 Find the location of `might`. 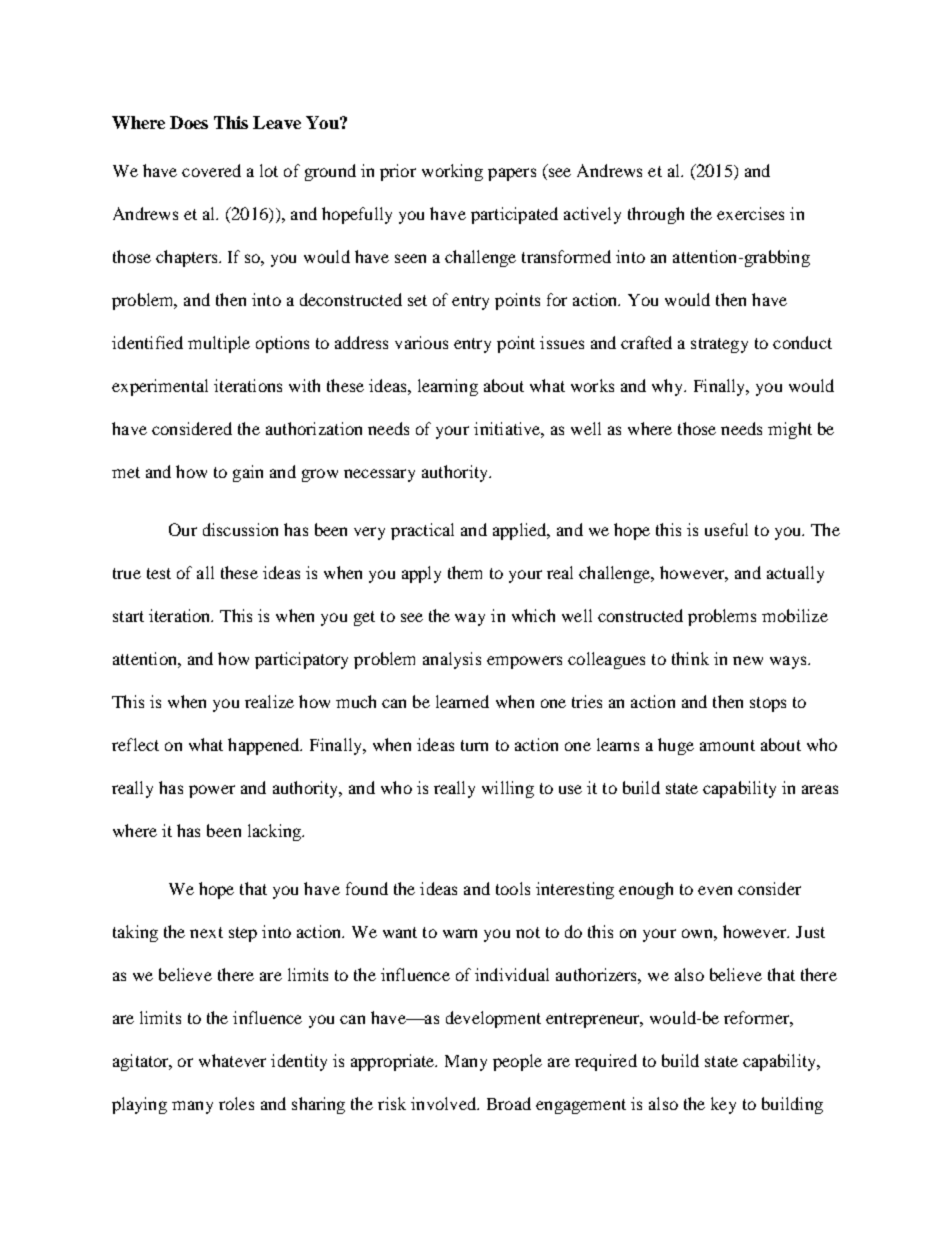

might is located at coordinates (790, 430).
